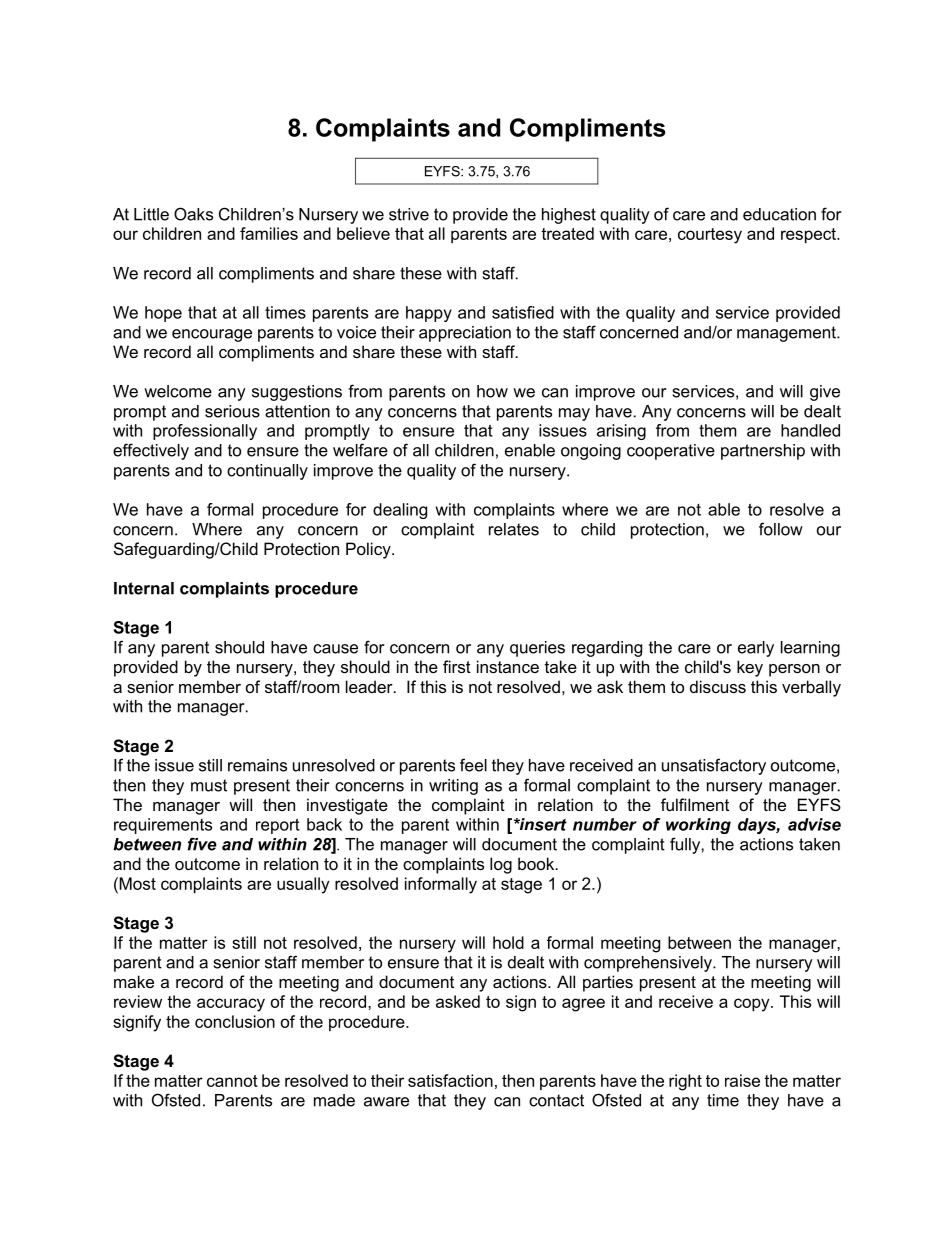 Image resolution: width=952 pixels, height=1233 pixels. Describe the element at coordinates (409, 214) in the page. I see `strive` at that location.
